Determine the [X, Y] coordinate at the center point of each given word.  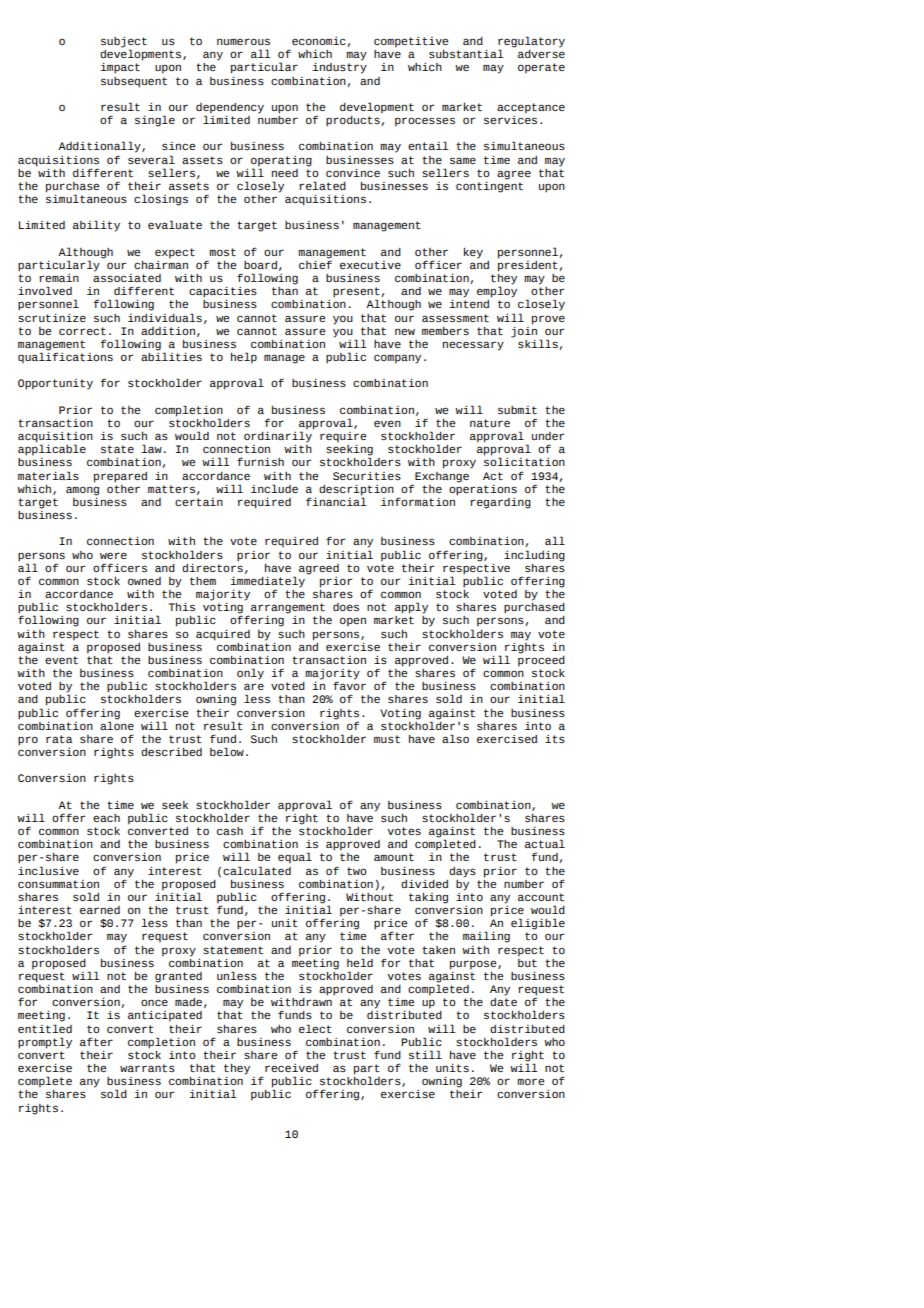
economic [319, 41]
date [503, 1000]
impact [120, 68]
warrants [147, 1068]
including [534, 556]
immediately [267, 583]
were [113, 555]
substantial [466, 53]
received [291, 1068]
